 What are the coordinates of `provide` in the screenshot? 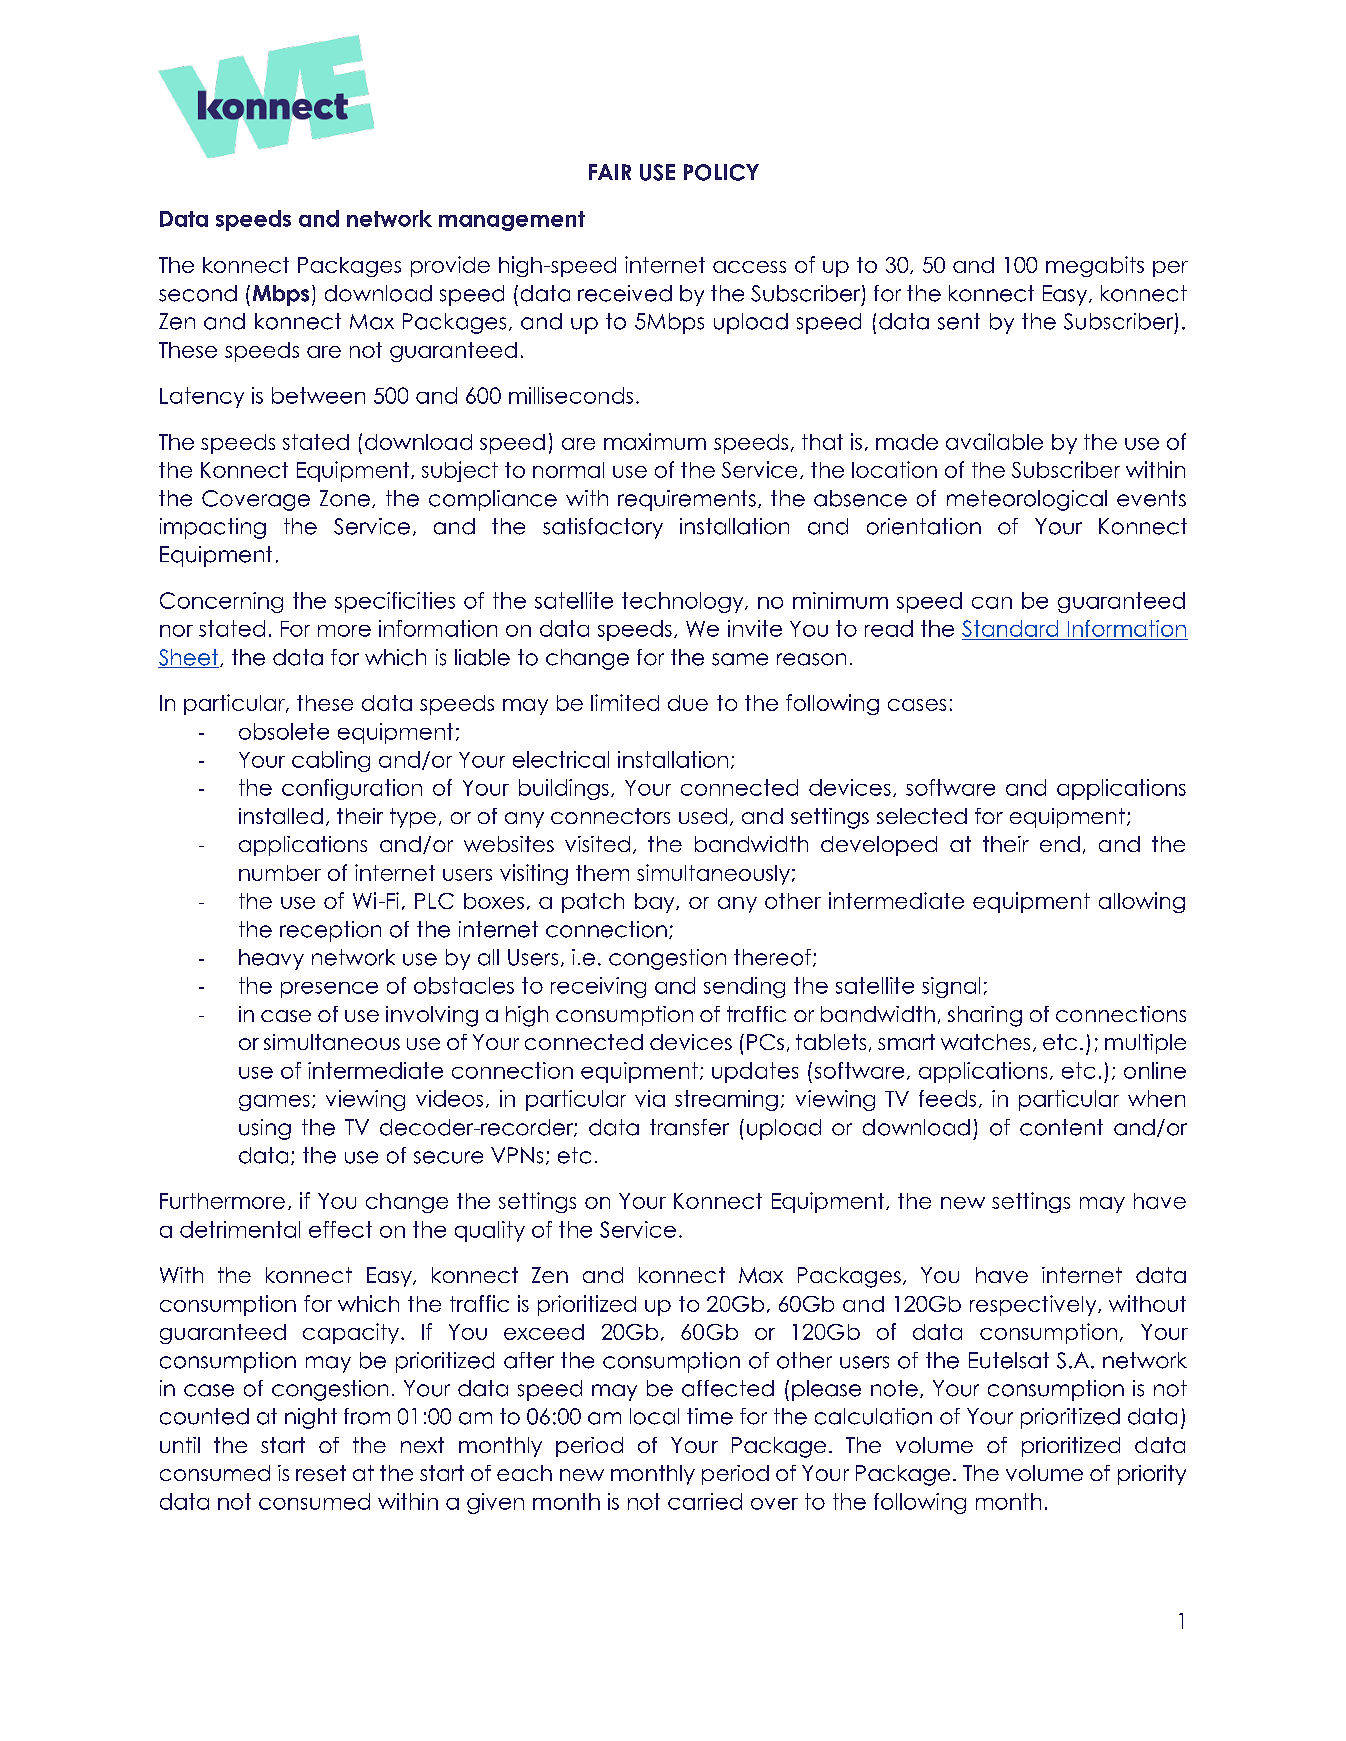 It's located at (450, 266).
